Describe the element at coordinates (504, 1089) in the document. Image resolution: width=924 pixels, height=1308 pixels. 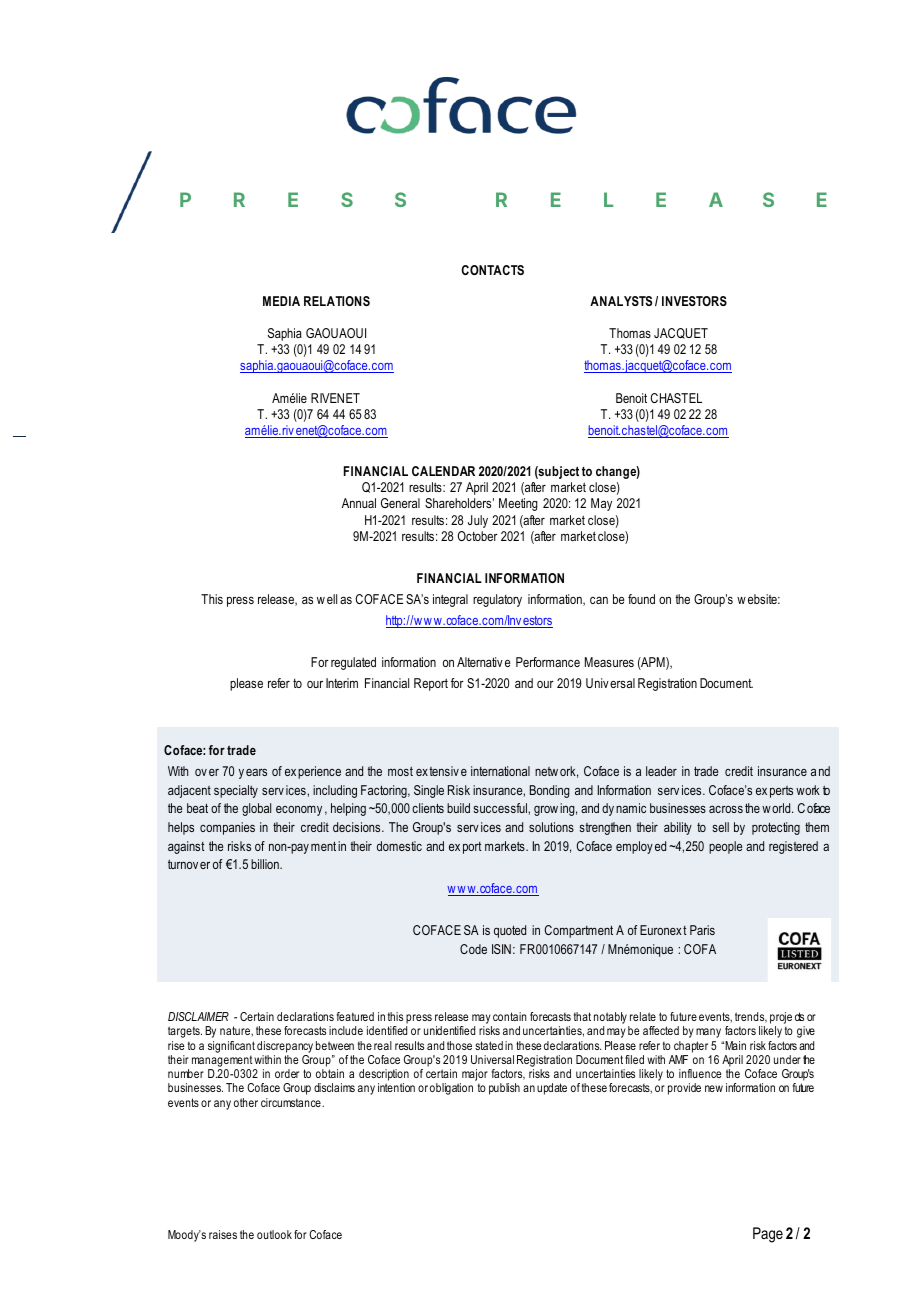
I see `publish` at that location.
